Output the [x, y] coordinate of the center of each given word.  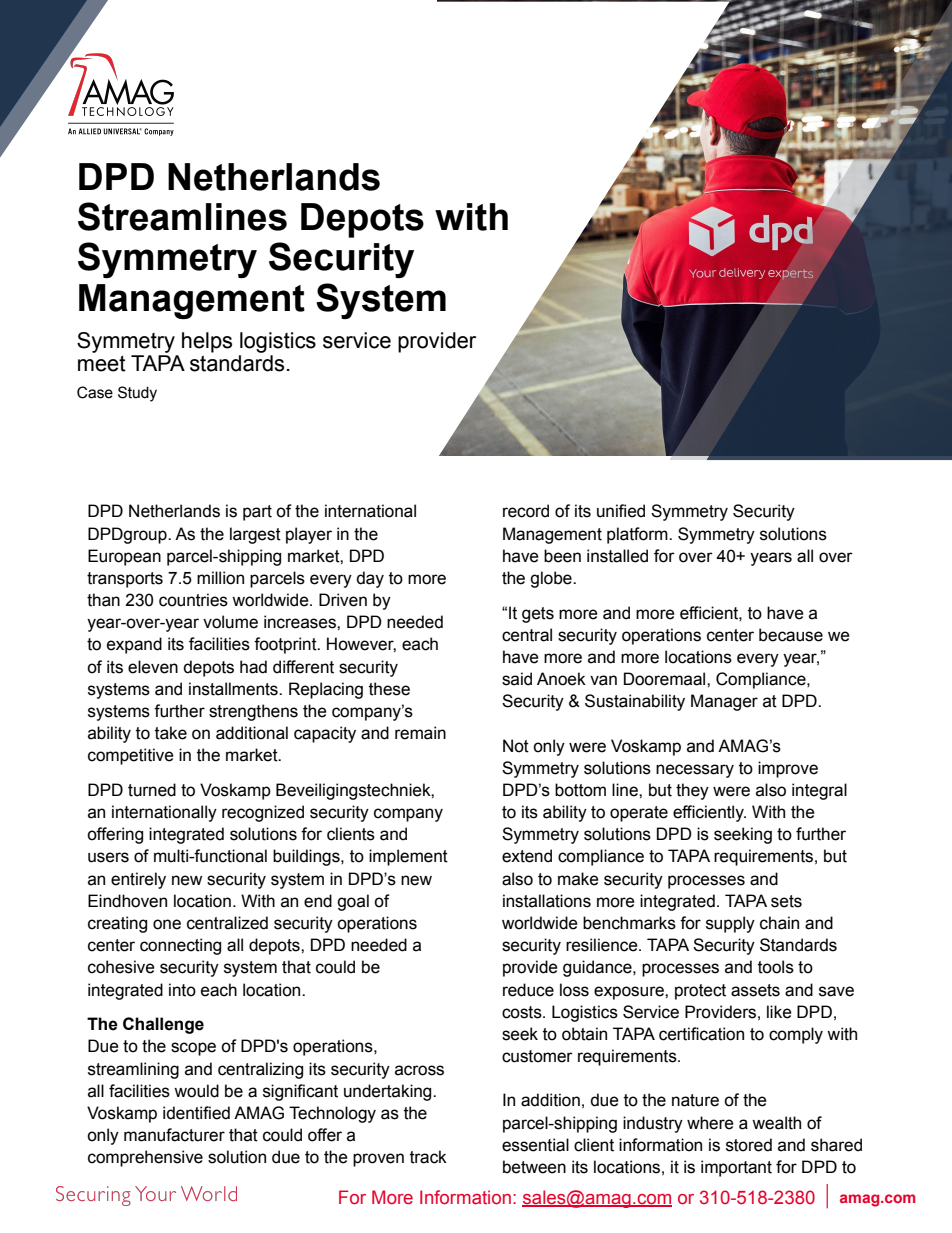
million [220, 578]
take [171, 733]
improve [788, 769]
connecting [180, 946]
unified [621, 511]
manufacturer [174, 1135]
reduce [528, 990]
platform [638, 535]
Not [516, 746]
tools [776, 967]
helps [207, 342]
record [526, 511]
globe [552, 579]
